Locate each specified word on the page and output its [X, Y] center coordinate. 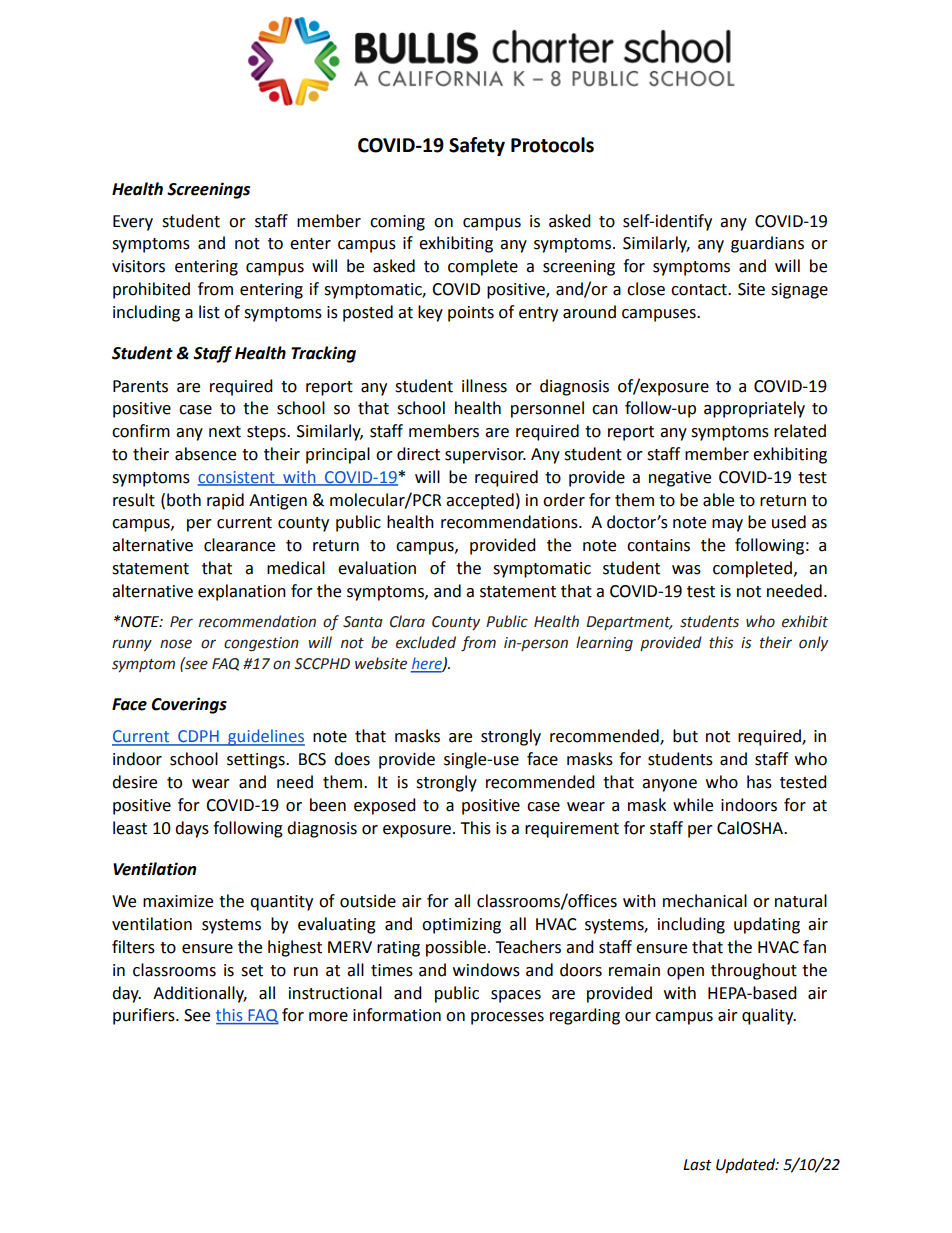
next [225, 432]
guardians [767, 244]
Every [133, 223]
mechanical [705, 901]
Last [697, 1165]
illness [484, 386]
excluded [426, 642]
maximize [178, 901]
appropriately [754, 409]
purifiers [145, 1016]
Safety [477, 146]
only [813, 643]
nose [176, 644]
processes [507, 1018]
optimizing [461, 926]
